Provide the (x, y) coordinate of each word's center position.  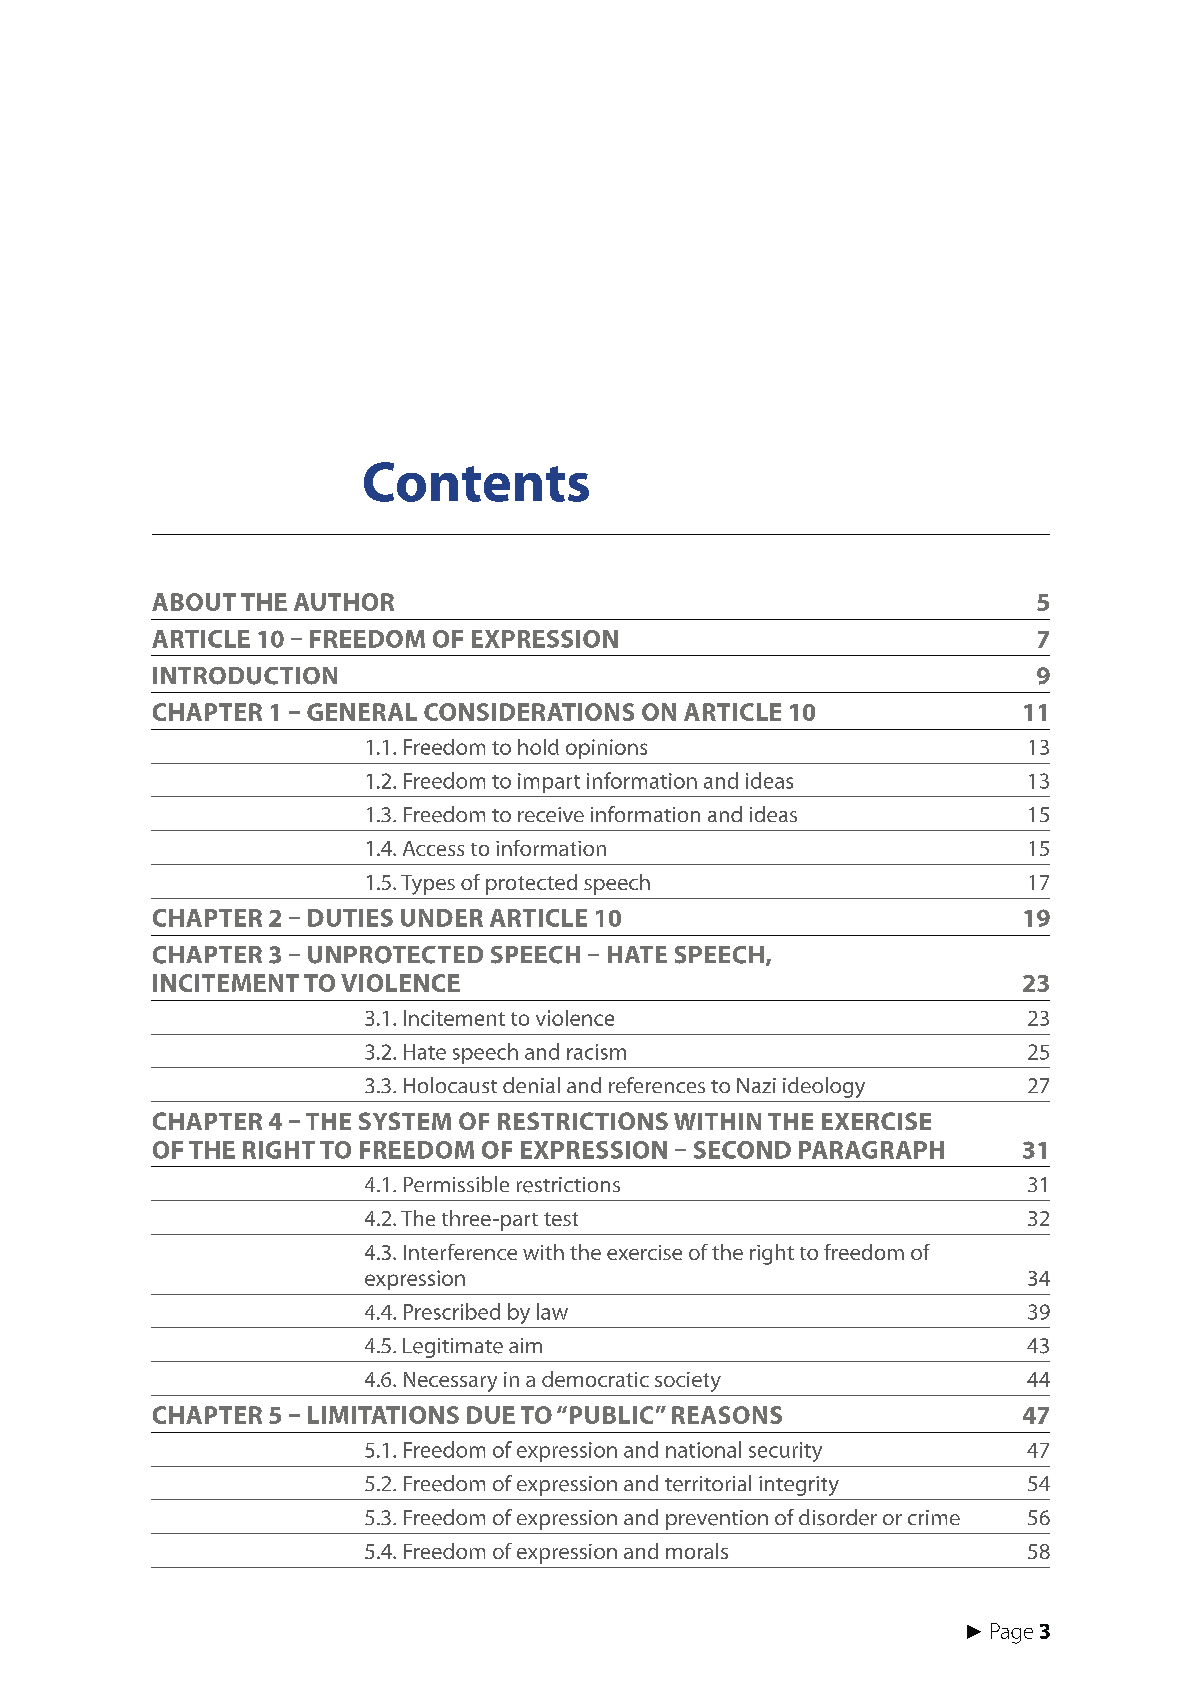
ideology (824, 1087)
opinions (606, 749)
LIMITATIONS (383, 1415)
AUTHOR (344, 602)
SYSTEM (405, 1121)
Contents (476, 482)
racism (596, 1052)
